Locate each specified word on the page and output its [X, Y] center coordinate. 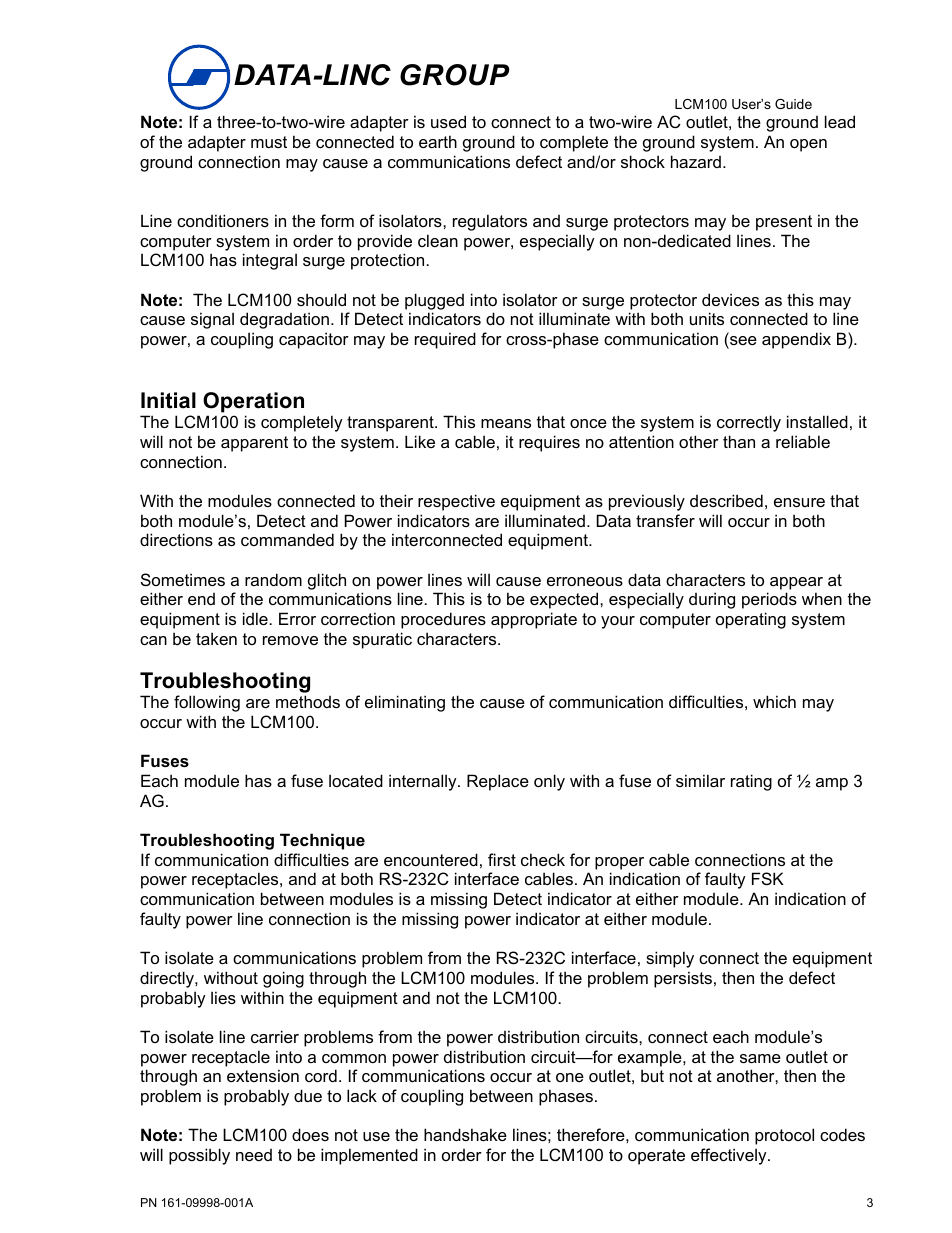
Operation [253, 402]
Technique [322, 841]
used [448, 121]
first [502, 859]
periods [769, 600]
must [269, 142]
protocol [784, 1136]
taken [216, 638]
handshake [465, 1134]
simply [670, 959]
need [254, 1155]
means [506, 423]
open [808, 145]
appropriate [534, 620]
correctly [749, 423]
